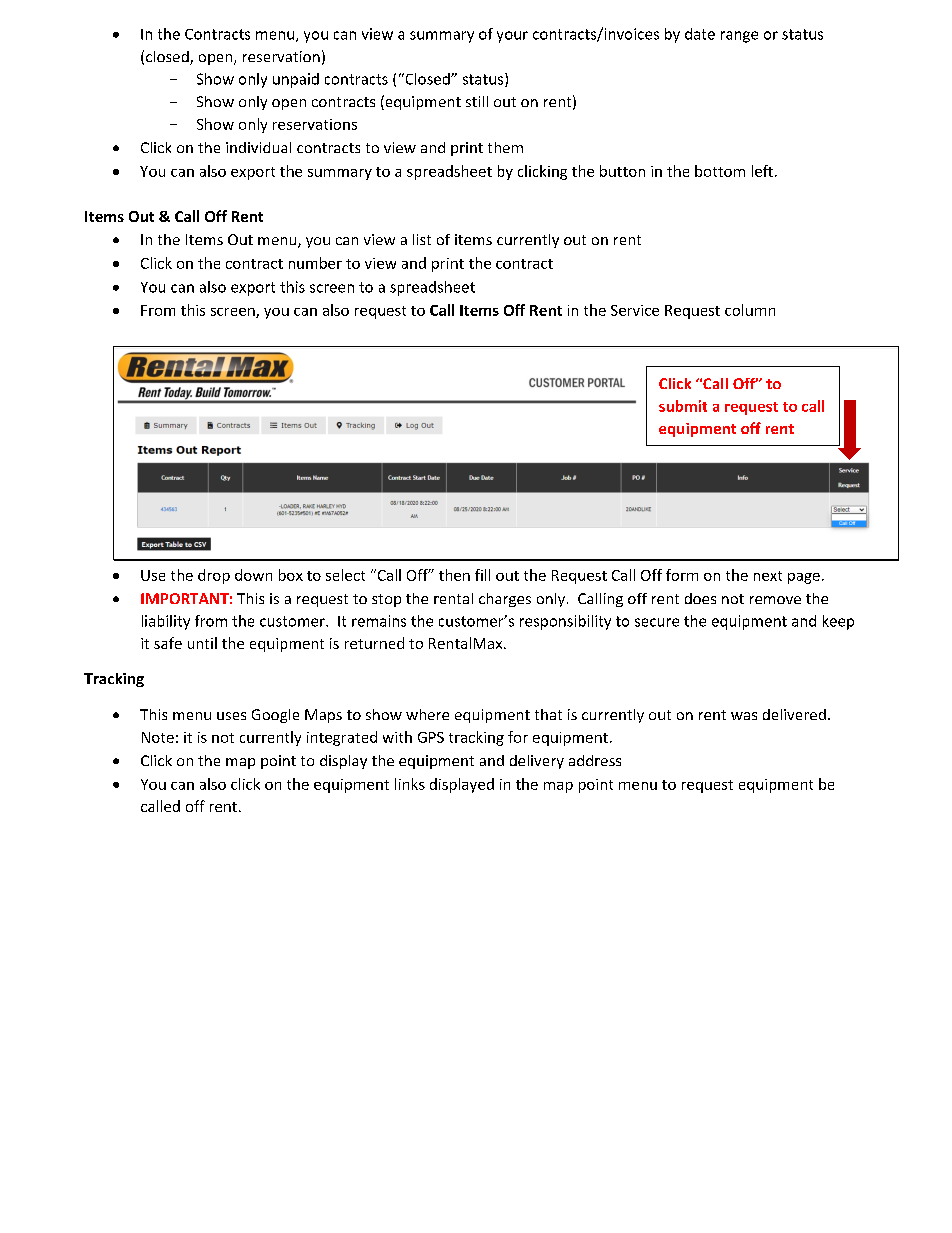  What do you see at coordinates (750, 310) in the image?
I see `column` at bounding box center [750, 310].
